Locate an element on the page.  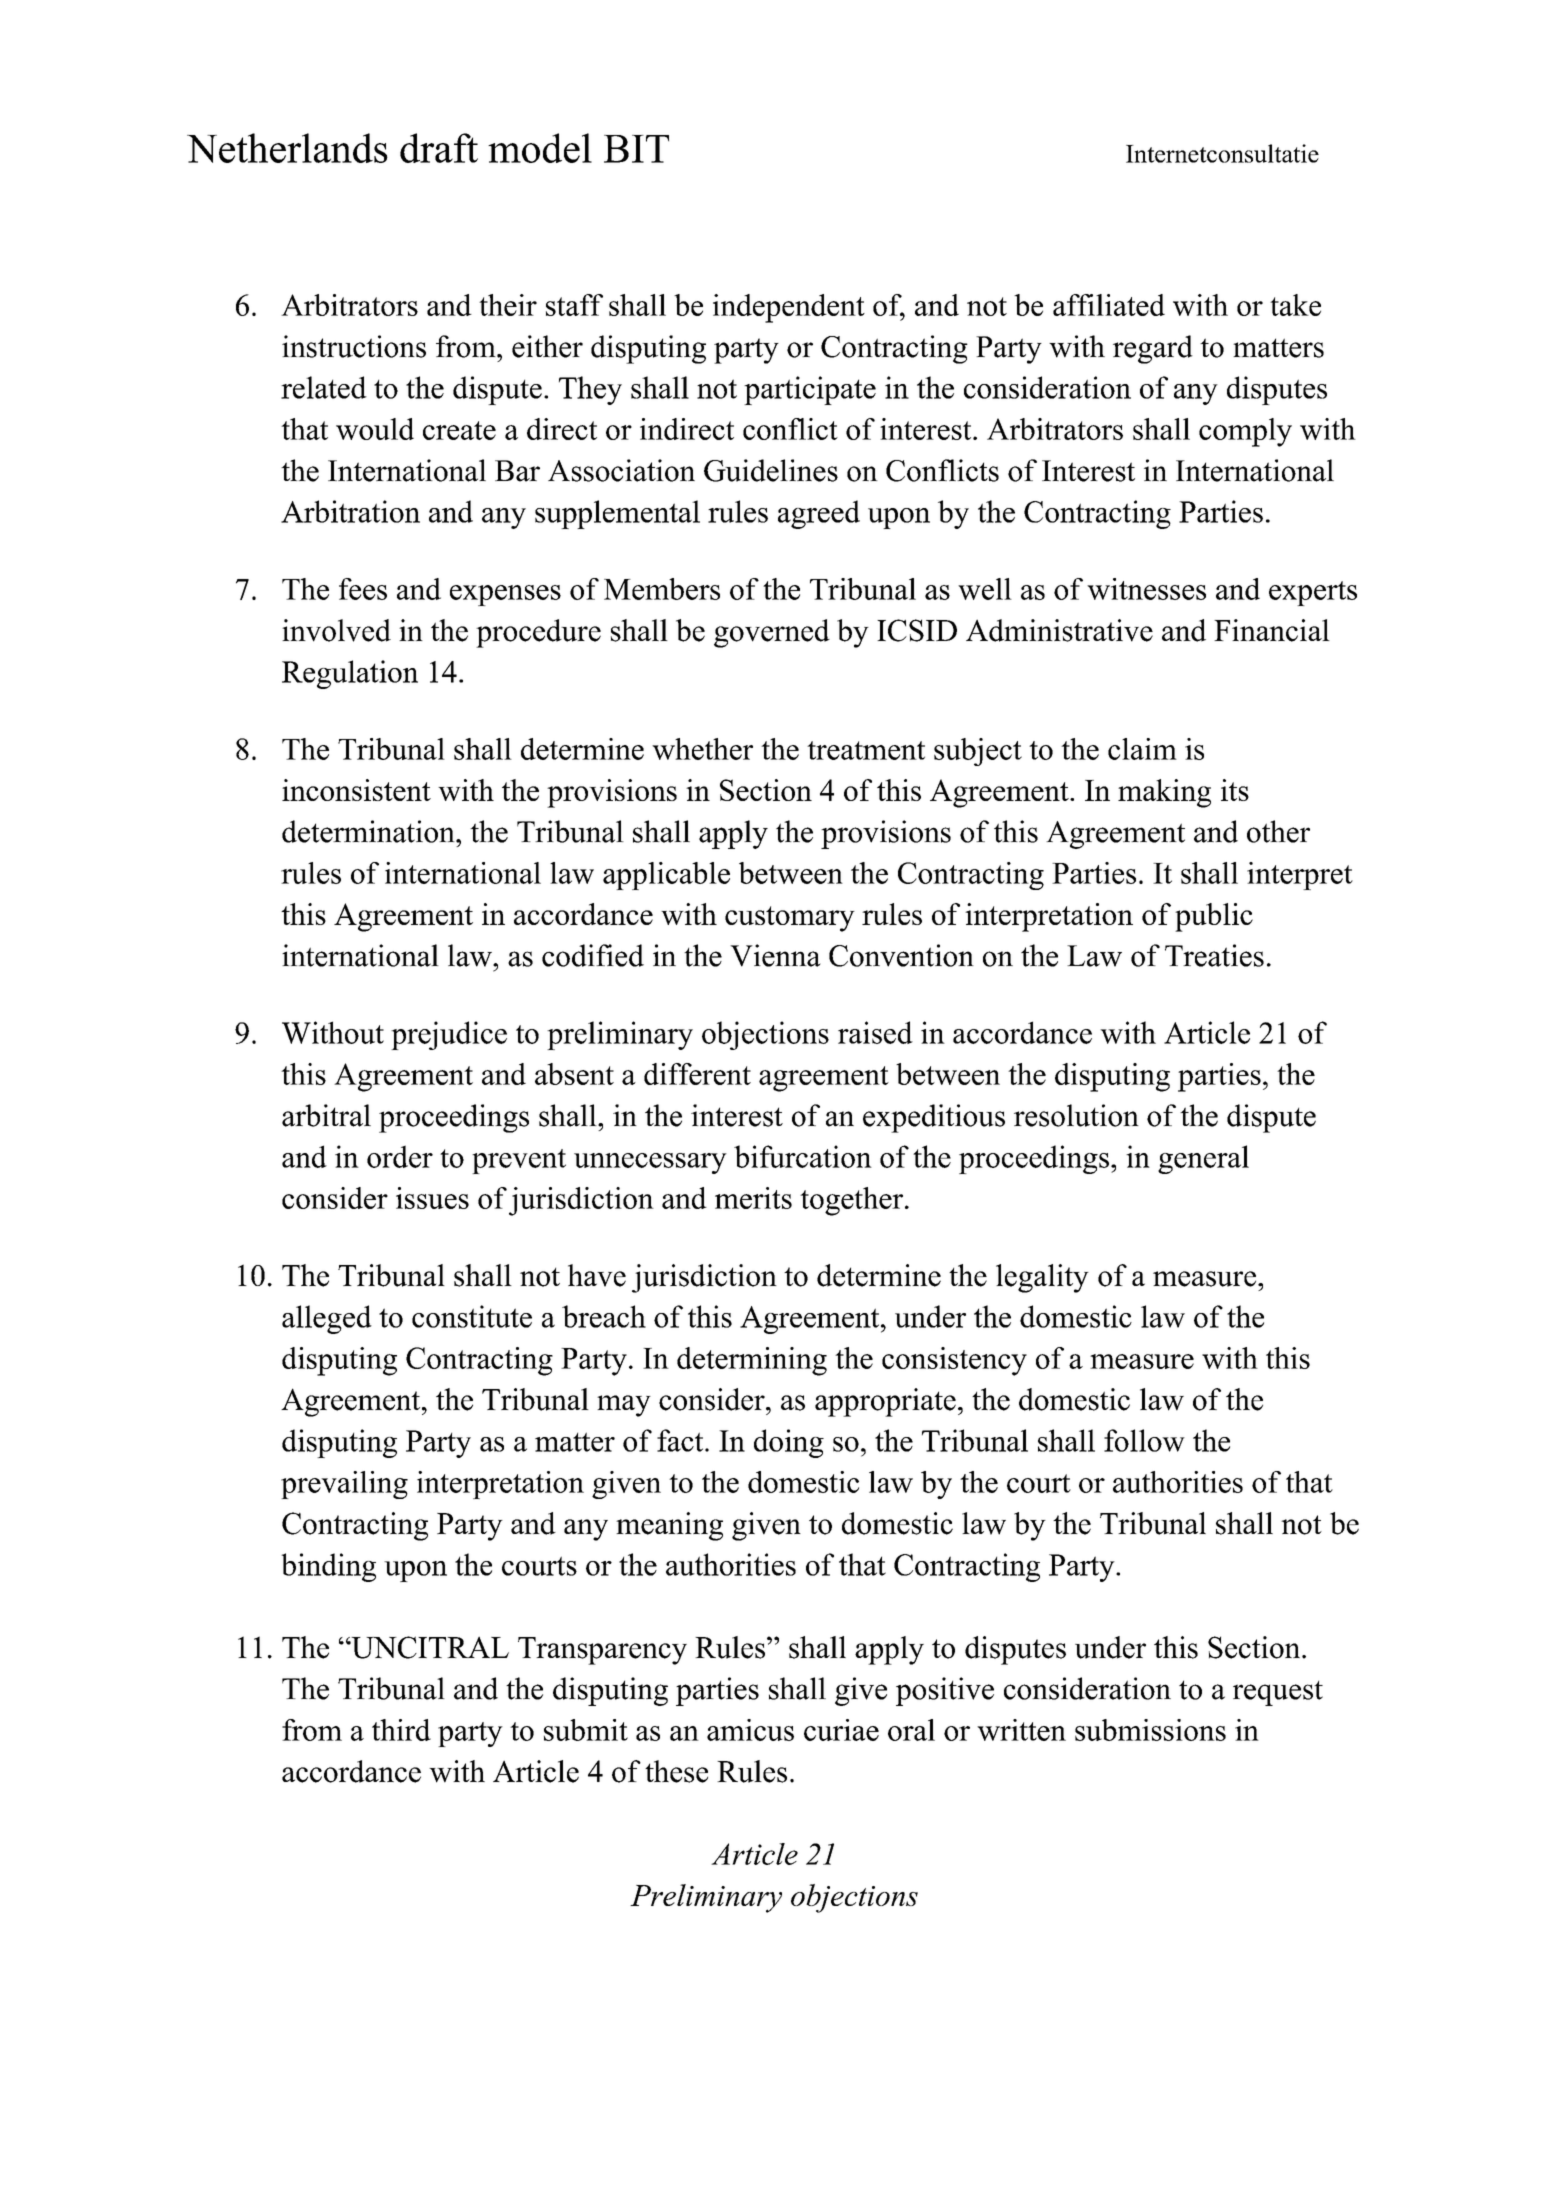
draft is located at coordinates (439, 148).
